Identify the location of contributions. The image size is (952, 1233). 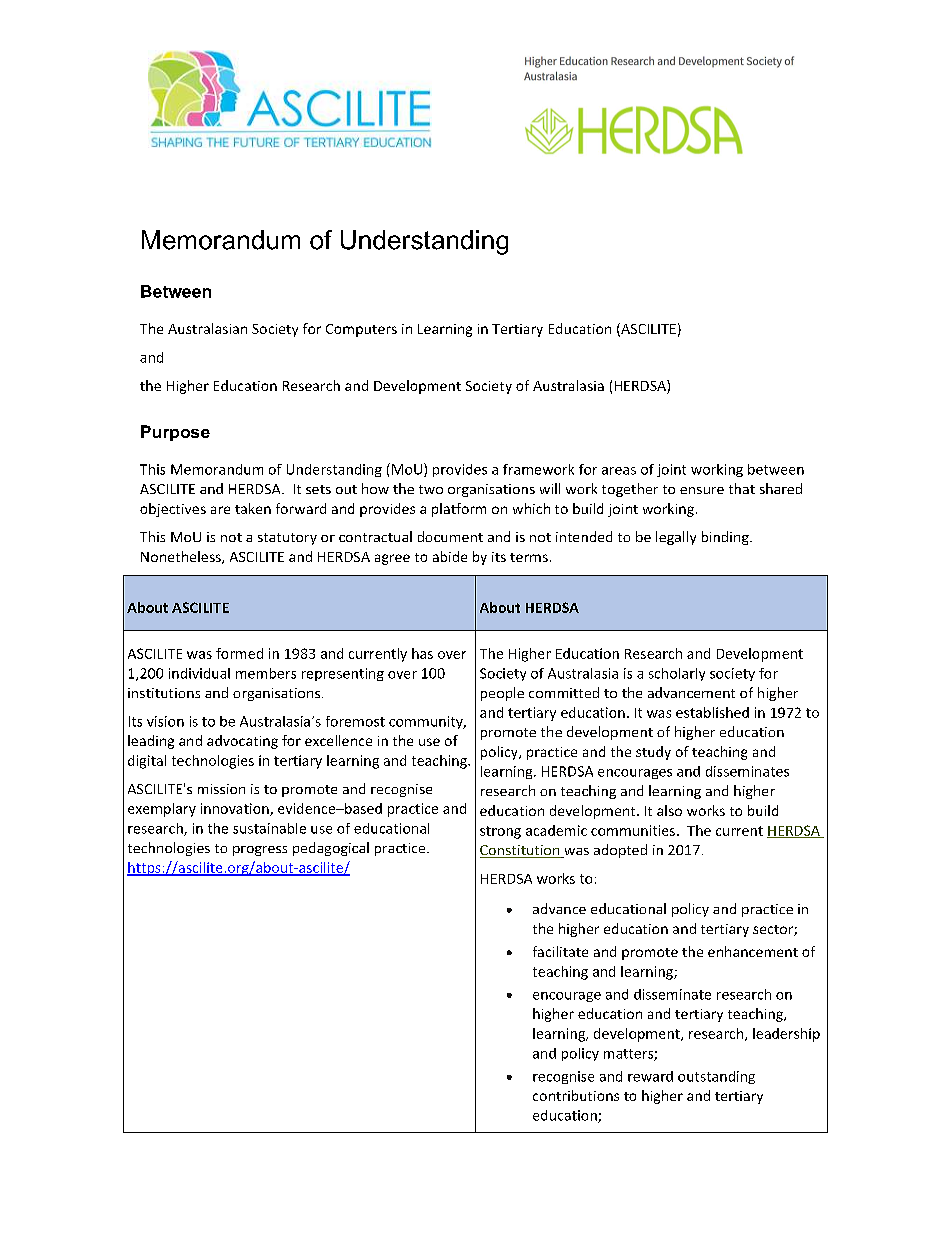
(576, 1095).
